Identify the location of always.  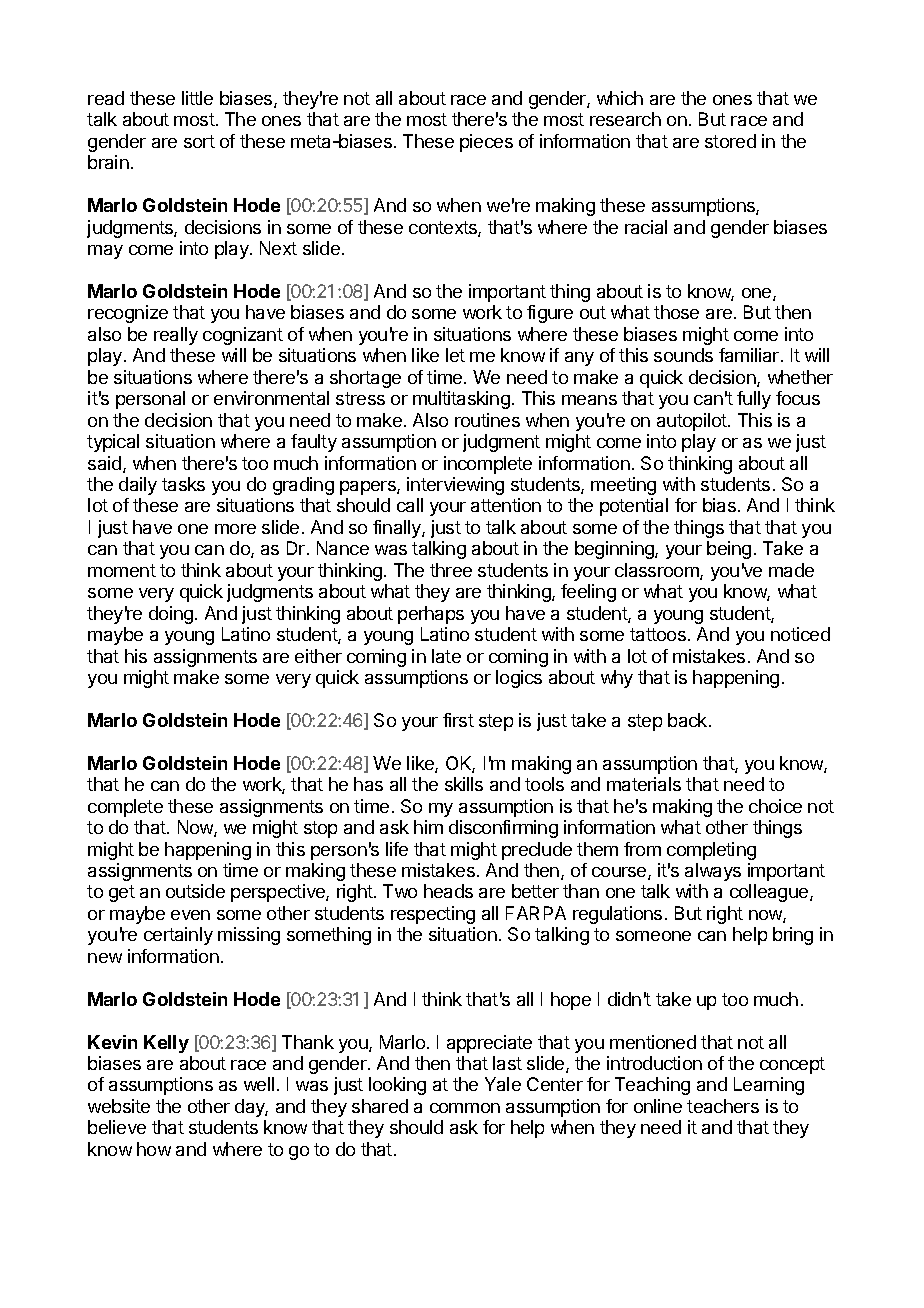
(713, 872).
